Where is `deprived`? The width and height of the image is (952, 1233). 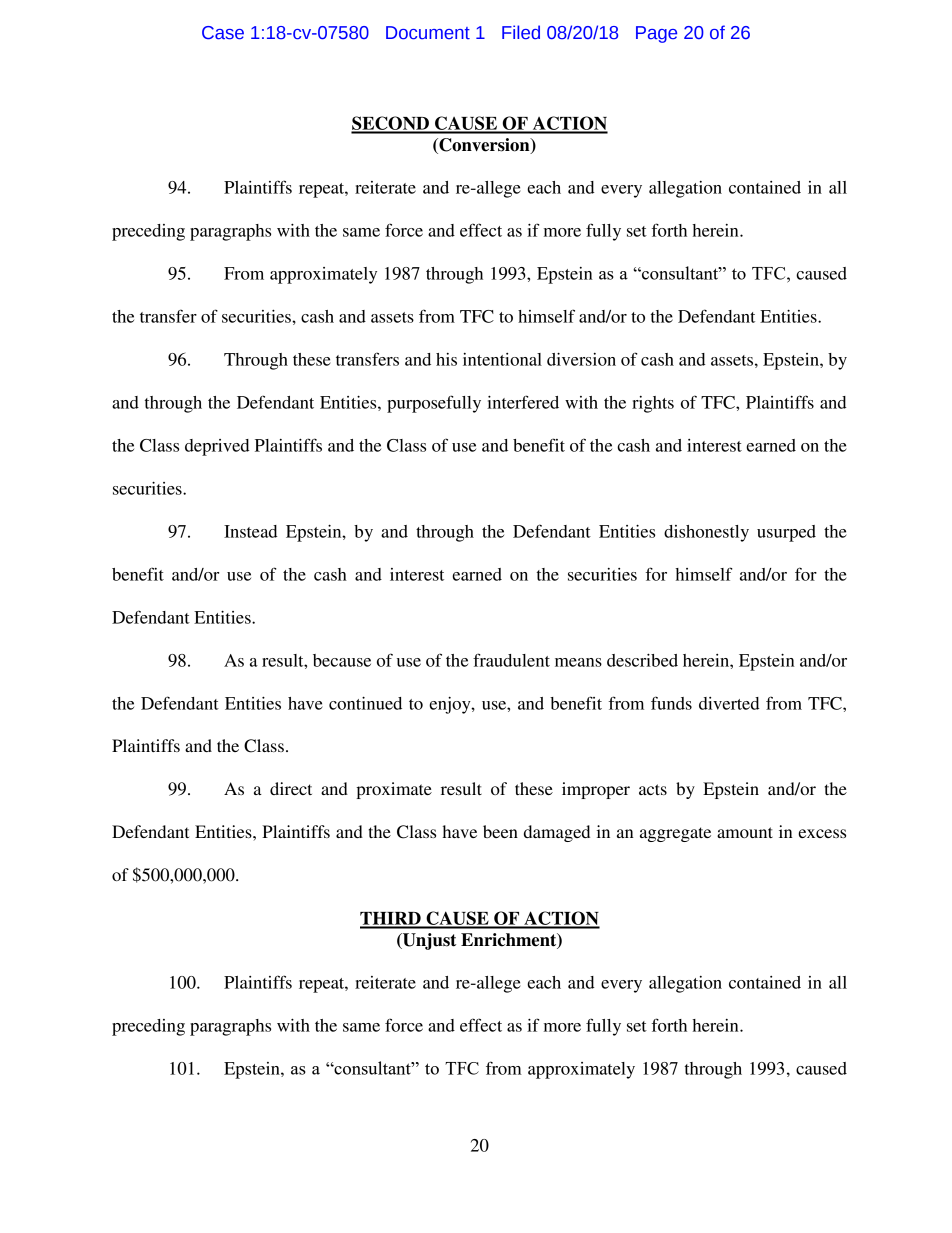 deprived is located at coordinates (217, 447).
